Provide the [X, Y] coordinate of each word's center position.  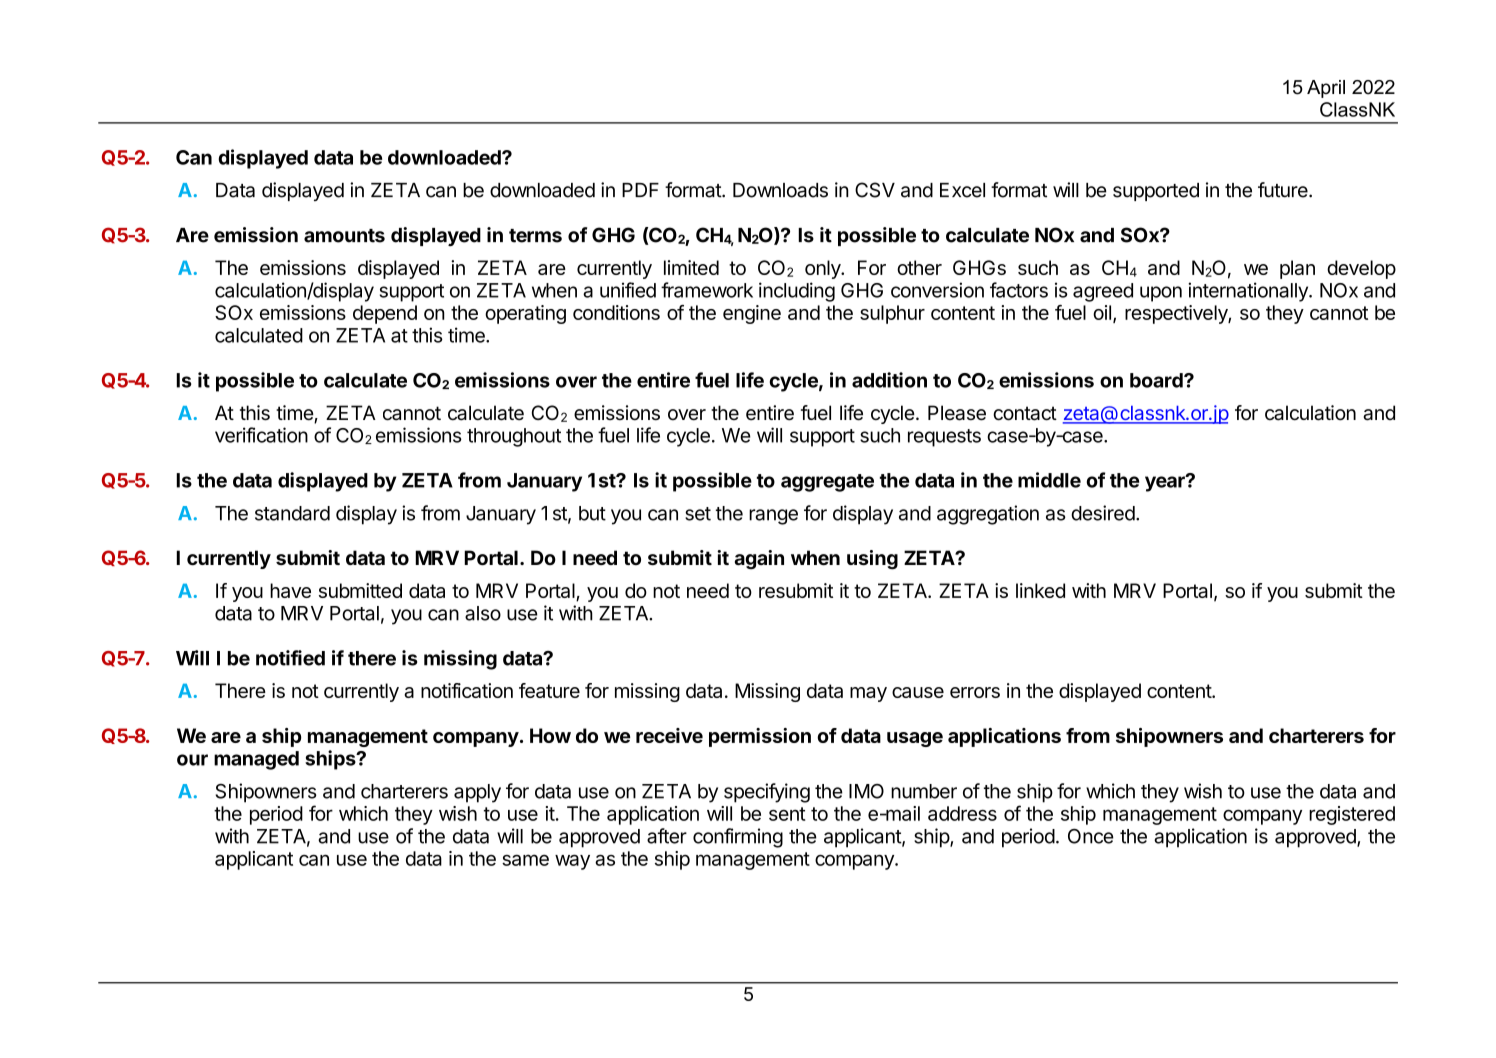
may [868, 694]
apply [477, 793]
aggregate [827, 483]
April [1326, 89]
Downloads [780, 190]
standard [292, 513]
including [797, 292]
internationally [1249, 292]
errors [975, 692]
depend [385, 314]
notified [290, 658]
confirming [738, 838]
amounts [344, 236]
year [1166, 483]
